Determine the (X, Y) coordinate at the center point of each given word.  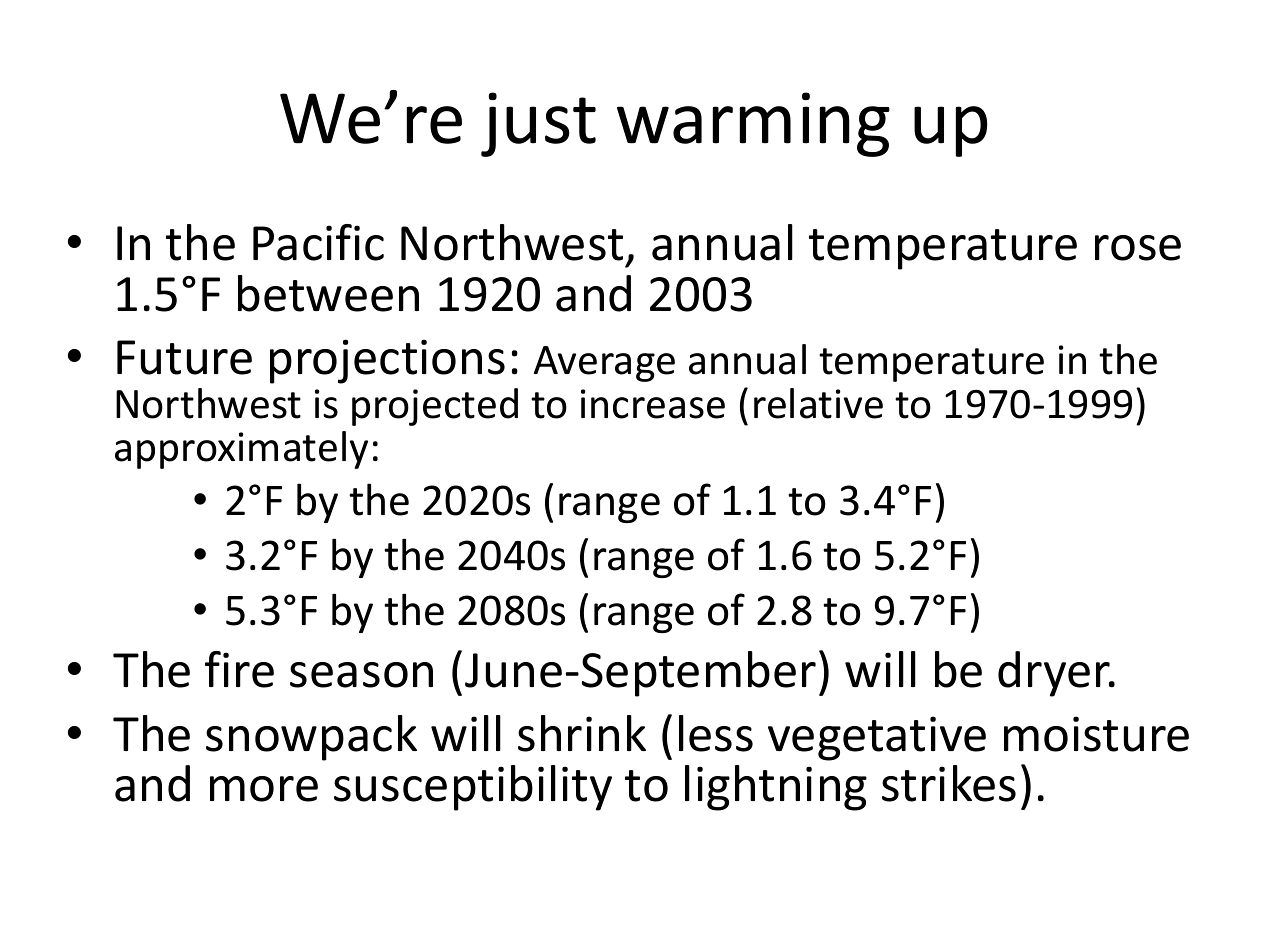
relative (818, 403)
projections (387, 361)
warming (753, 124)
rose (1138, 248)
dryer (1055, 674)
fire (239, 669)
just (538, 124)
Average (604, 364)
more (264, 789)
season (361, 675)
